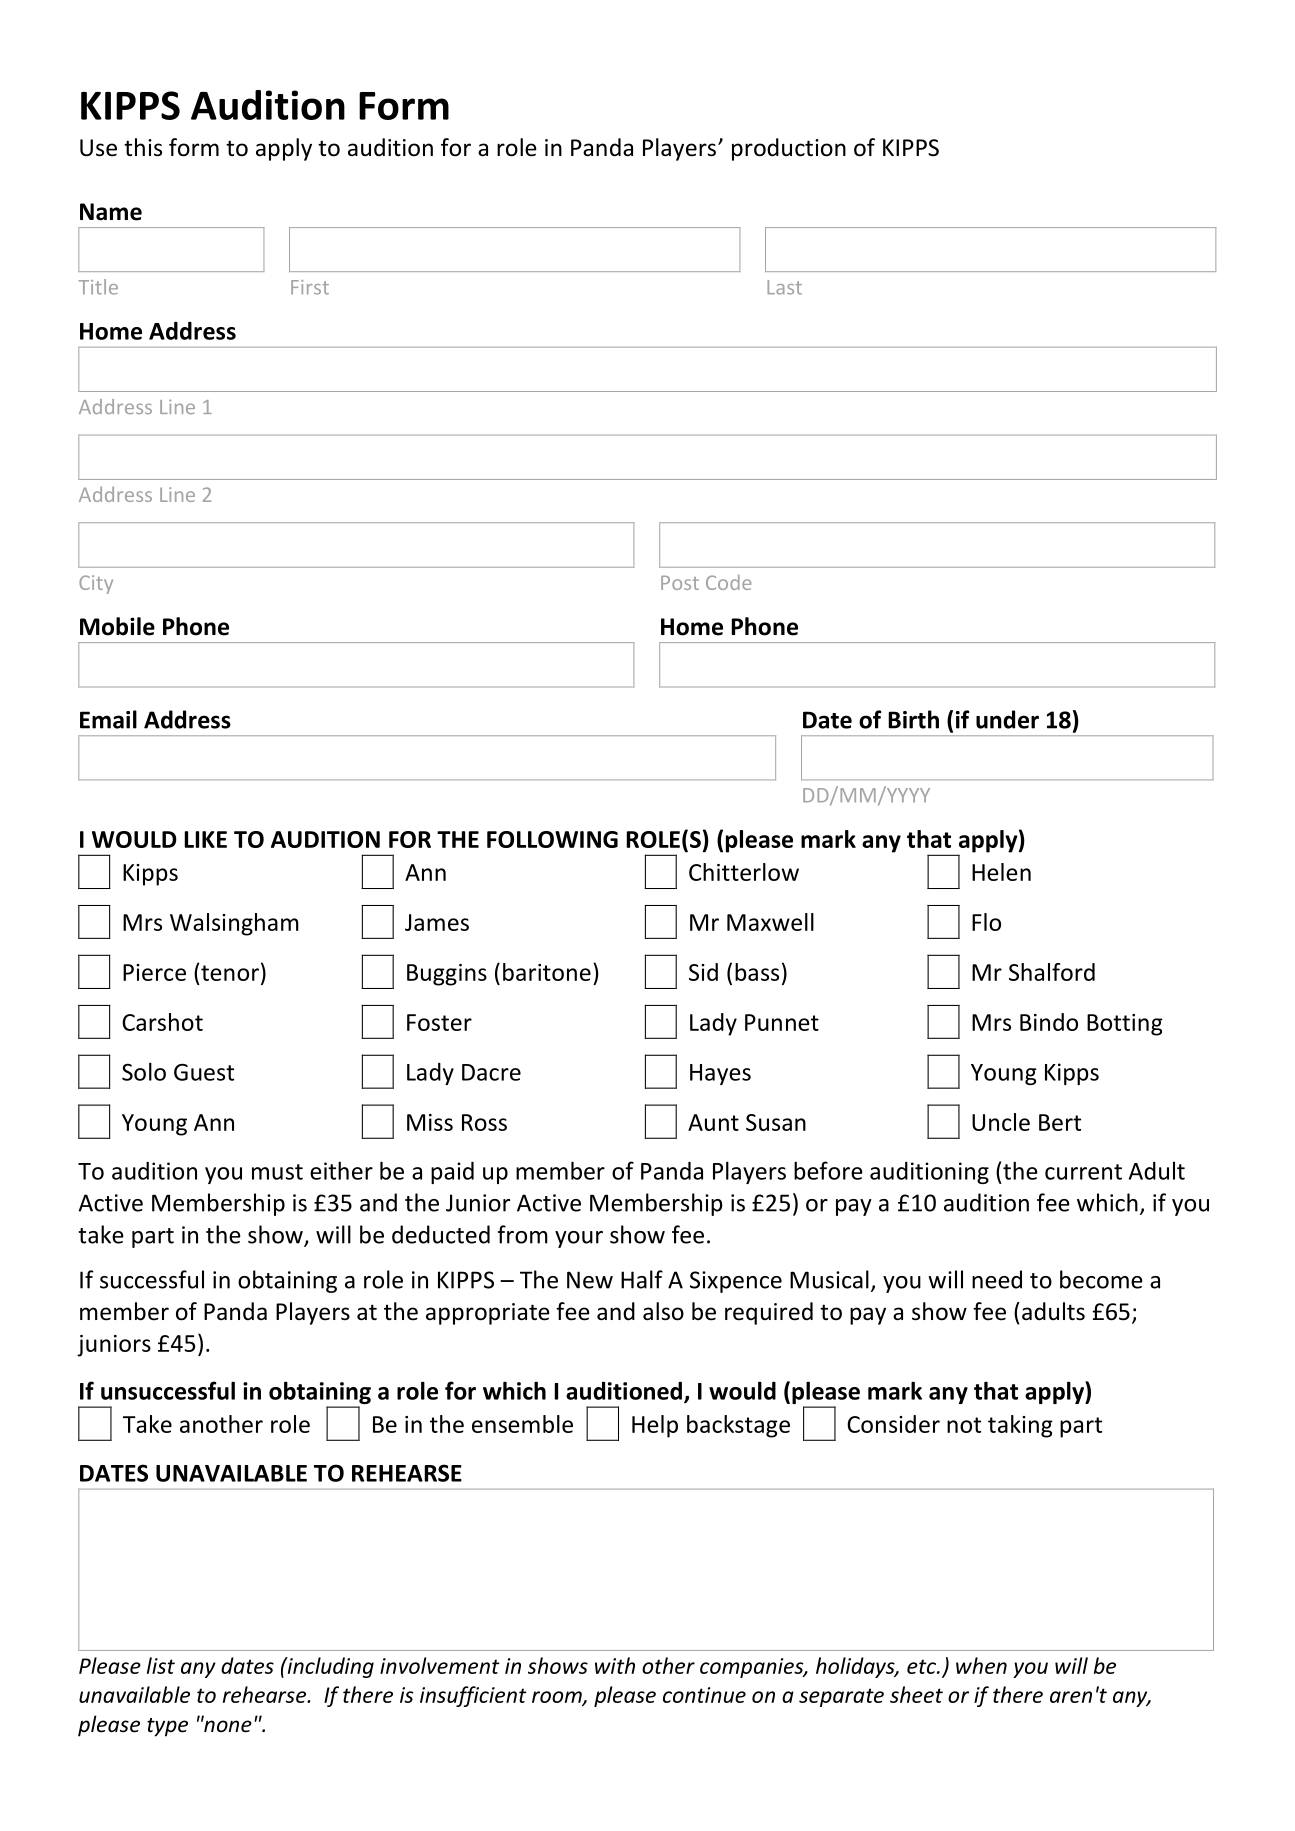 The image size is (1295, 1831). What do you see at coordinates (784, 287) in the page?
I see `Last` at bounding box center [784, 287].
